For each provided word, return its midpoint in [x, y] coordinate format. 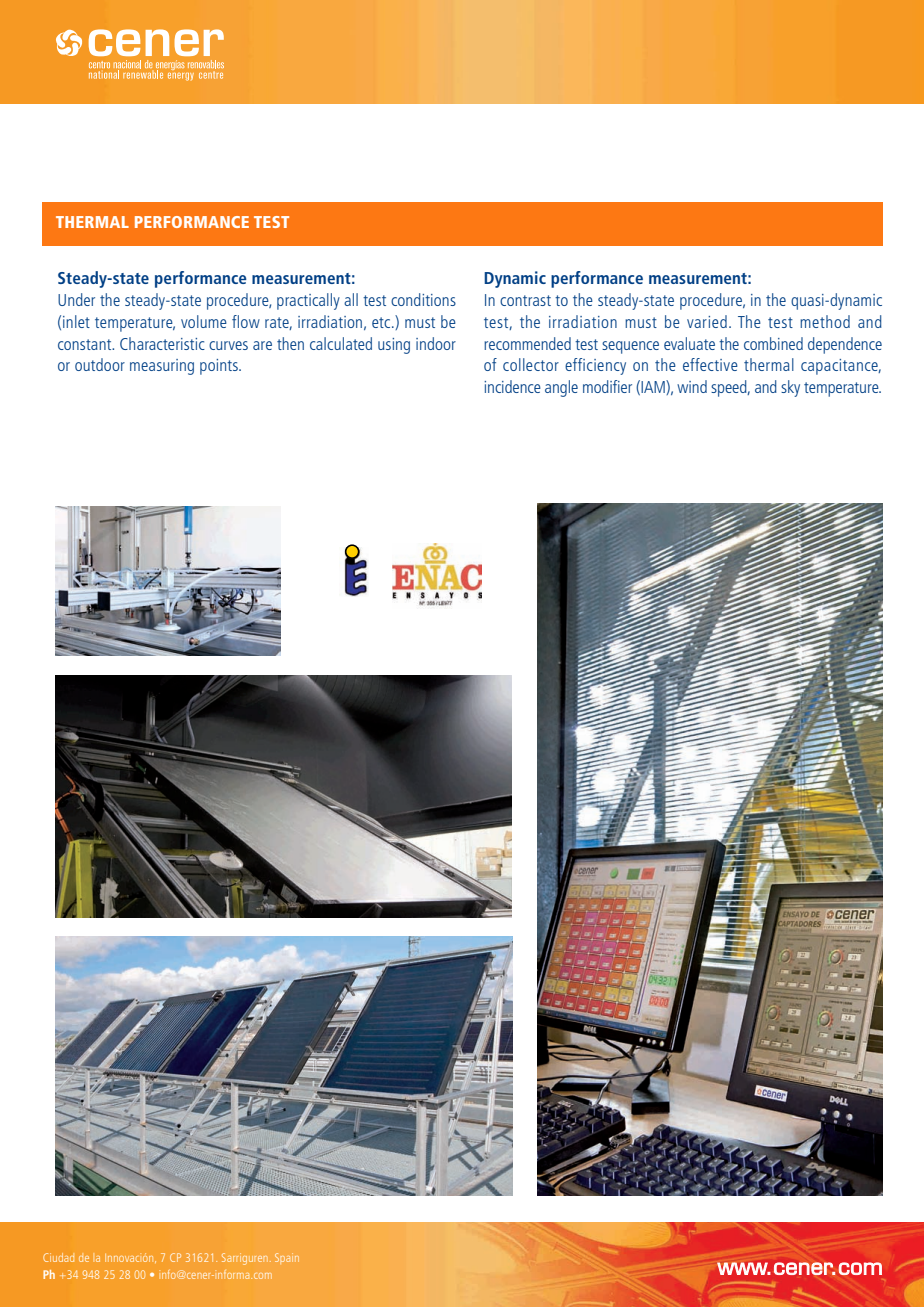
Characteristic [162, 343]
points [220, 367]
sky [790, 388]
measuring [162, 367]
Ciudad [58, 1257]
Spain [287, 1257]
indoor [436, 343]
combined [773, 343]
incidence [512, 386]
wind [692, 386]
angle [561, 388]
